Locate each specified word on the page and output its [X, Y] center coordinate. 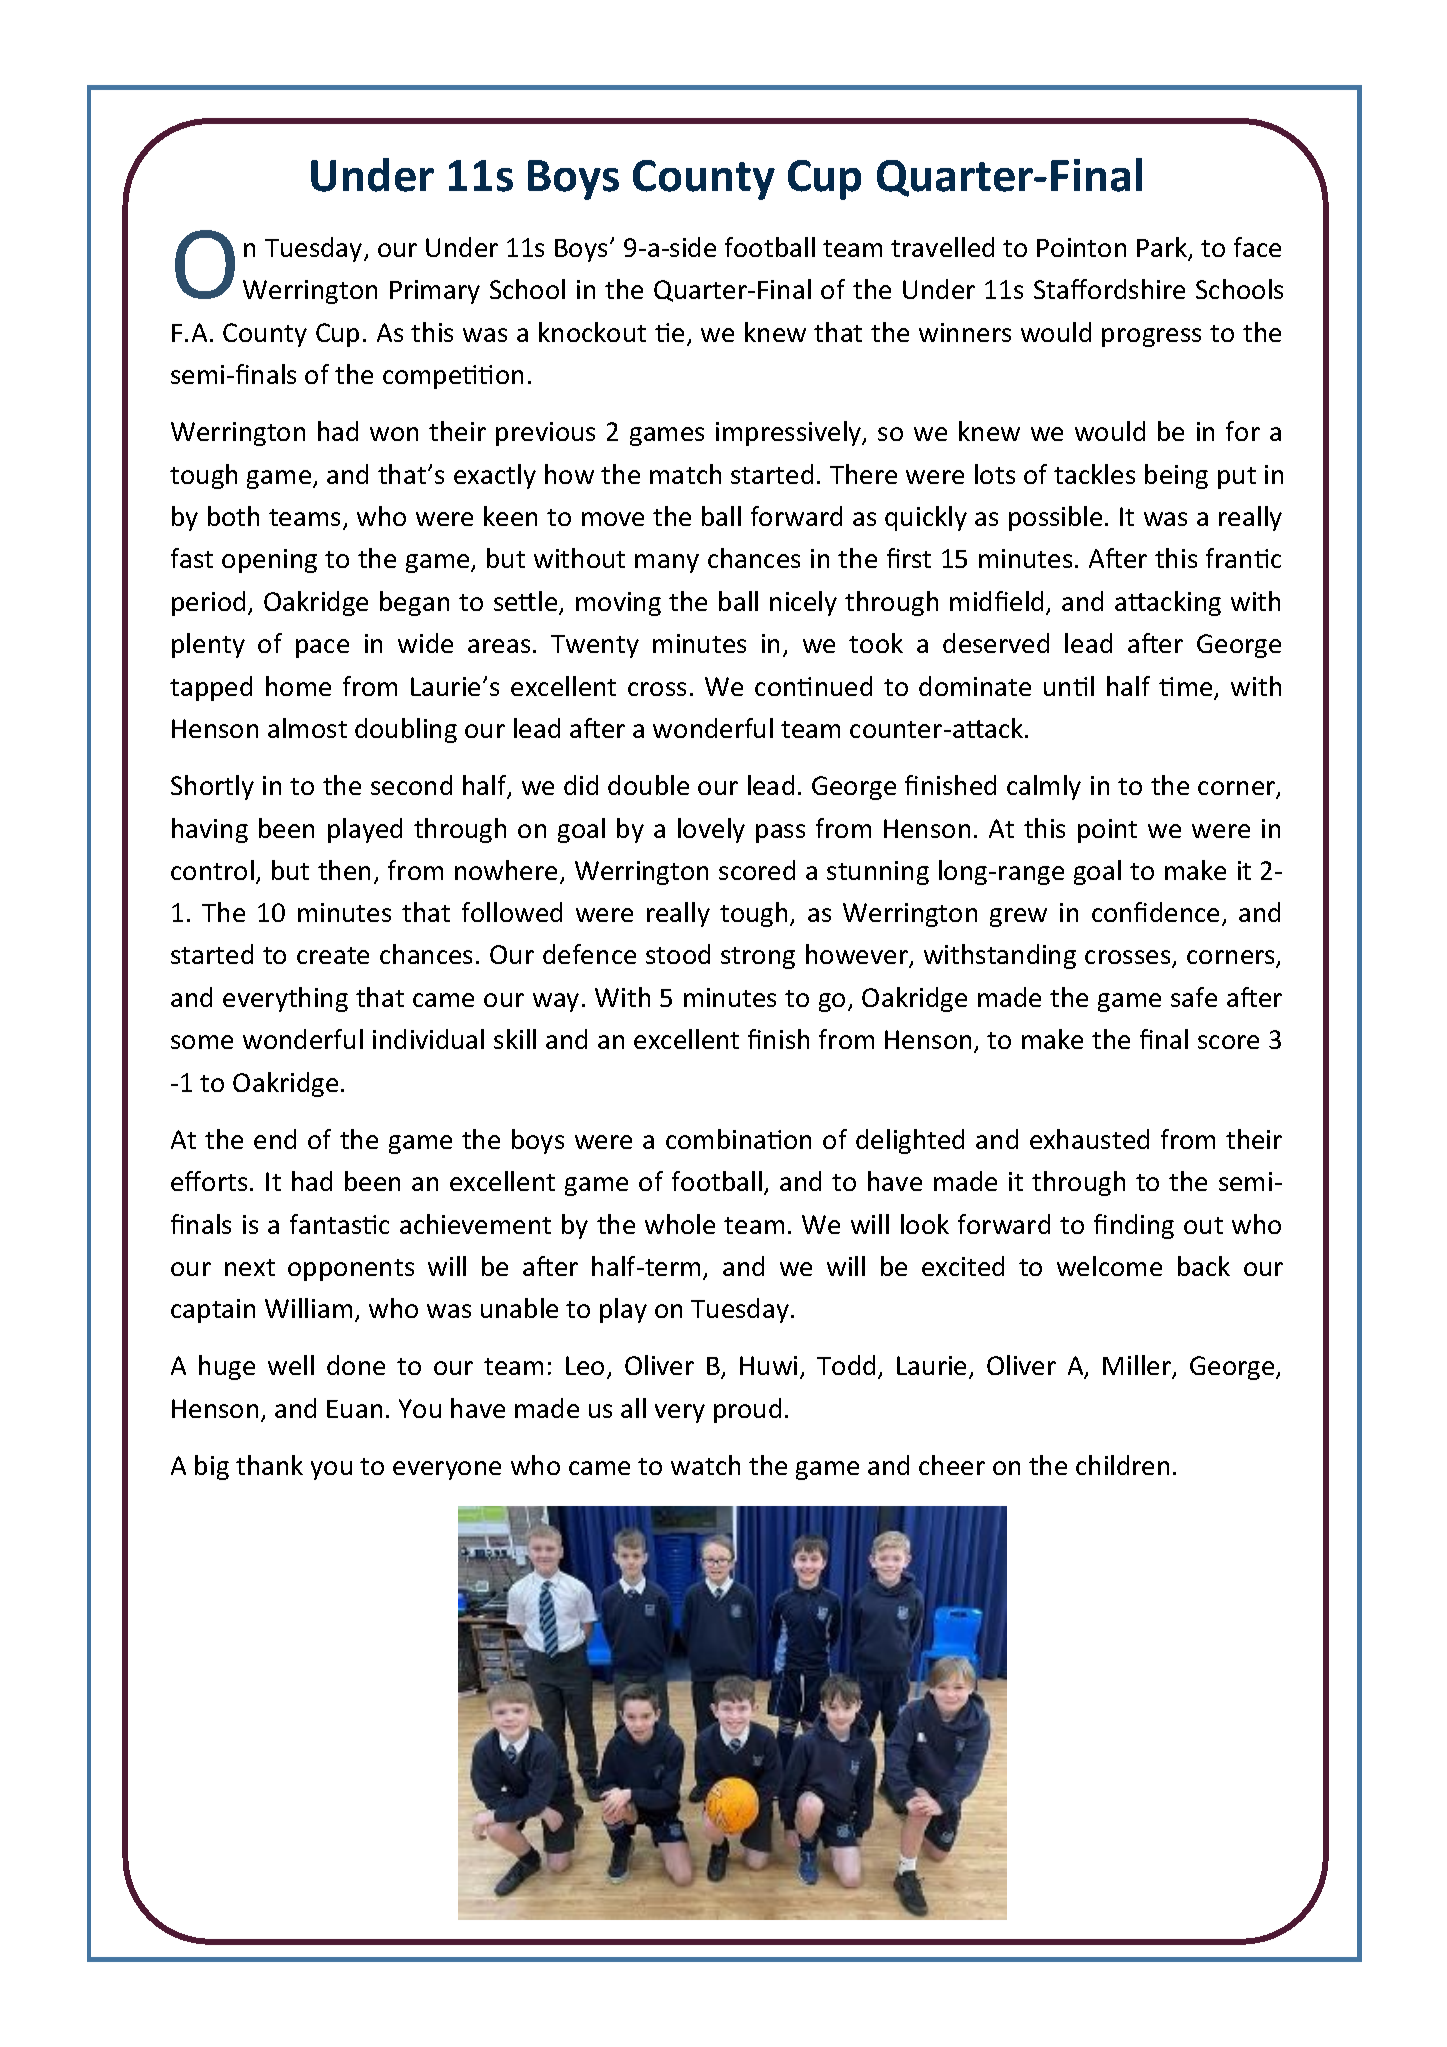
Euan [354, 1409]
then [344, 870]
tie [669, 332]
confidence [1155, 912]
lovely [711, 830]
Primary [435, 292]
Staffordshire [1109, 289]
